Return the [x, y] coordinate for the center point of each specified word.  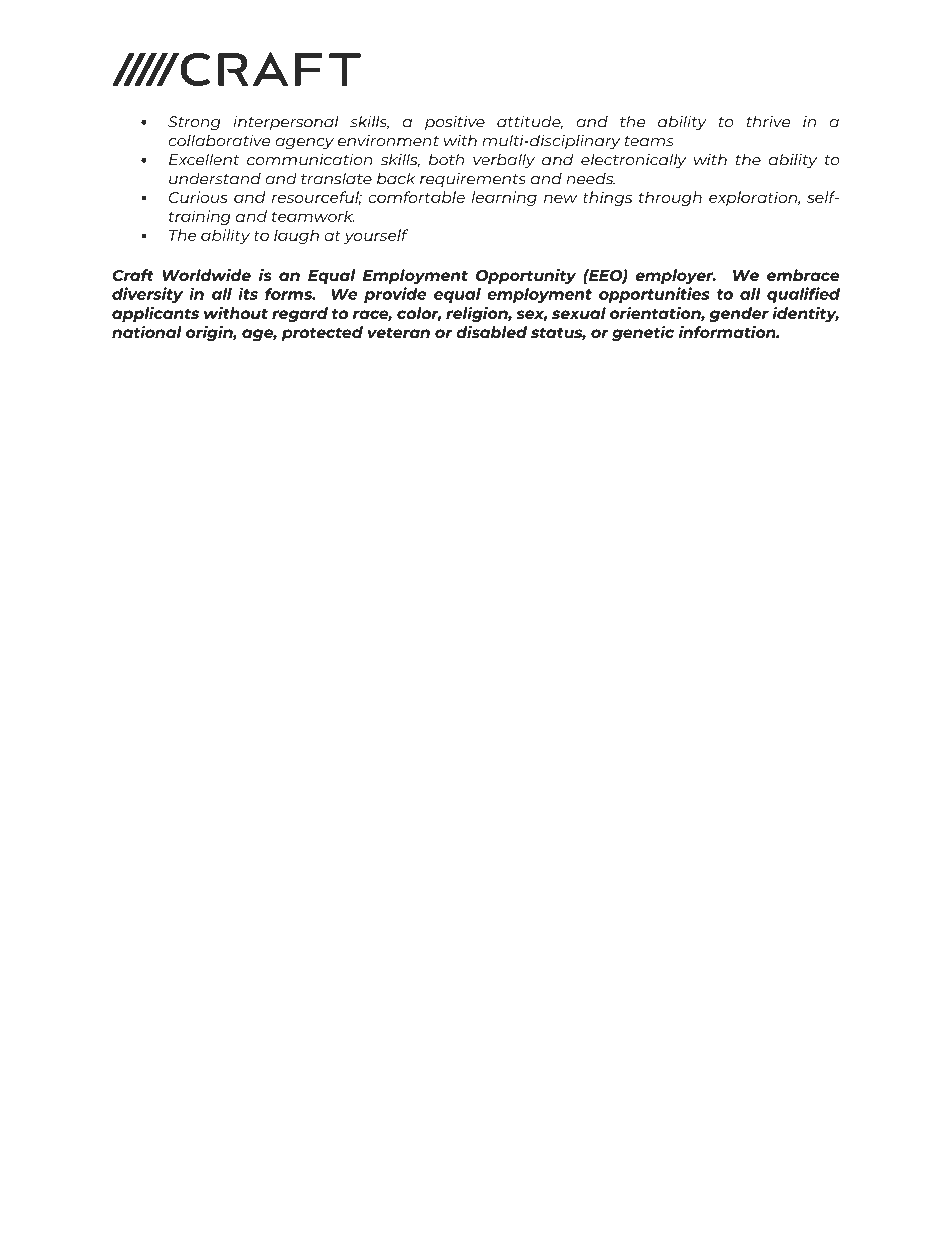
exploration [754, 198]
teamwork [313, 216]
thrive [768, 121]
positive [455, 123]
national [147, 332]
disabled [491, 331]
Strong [194, 123]
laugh [296, 236]
